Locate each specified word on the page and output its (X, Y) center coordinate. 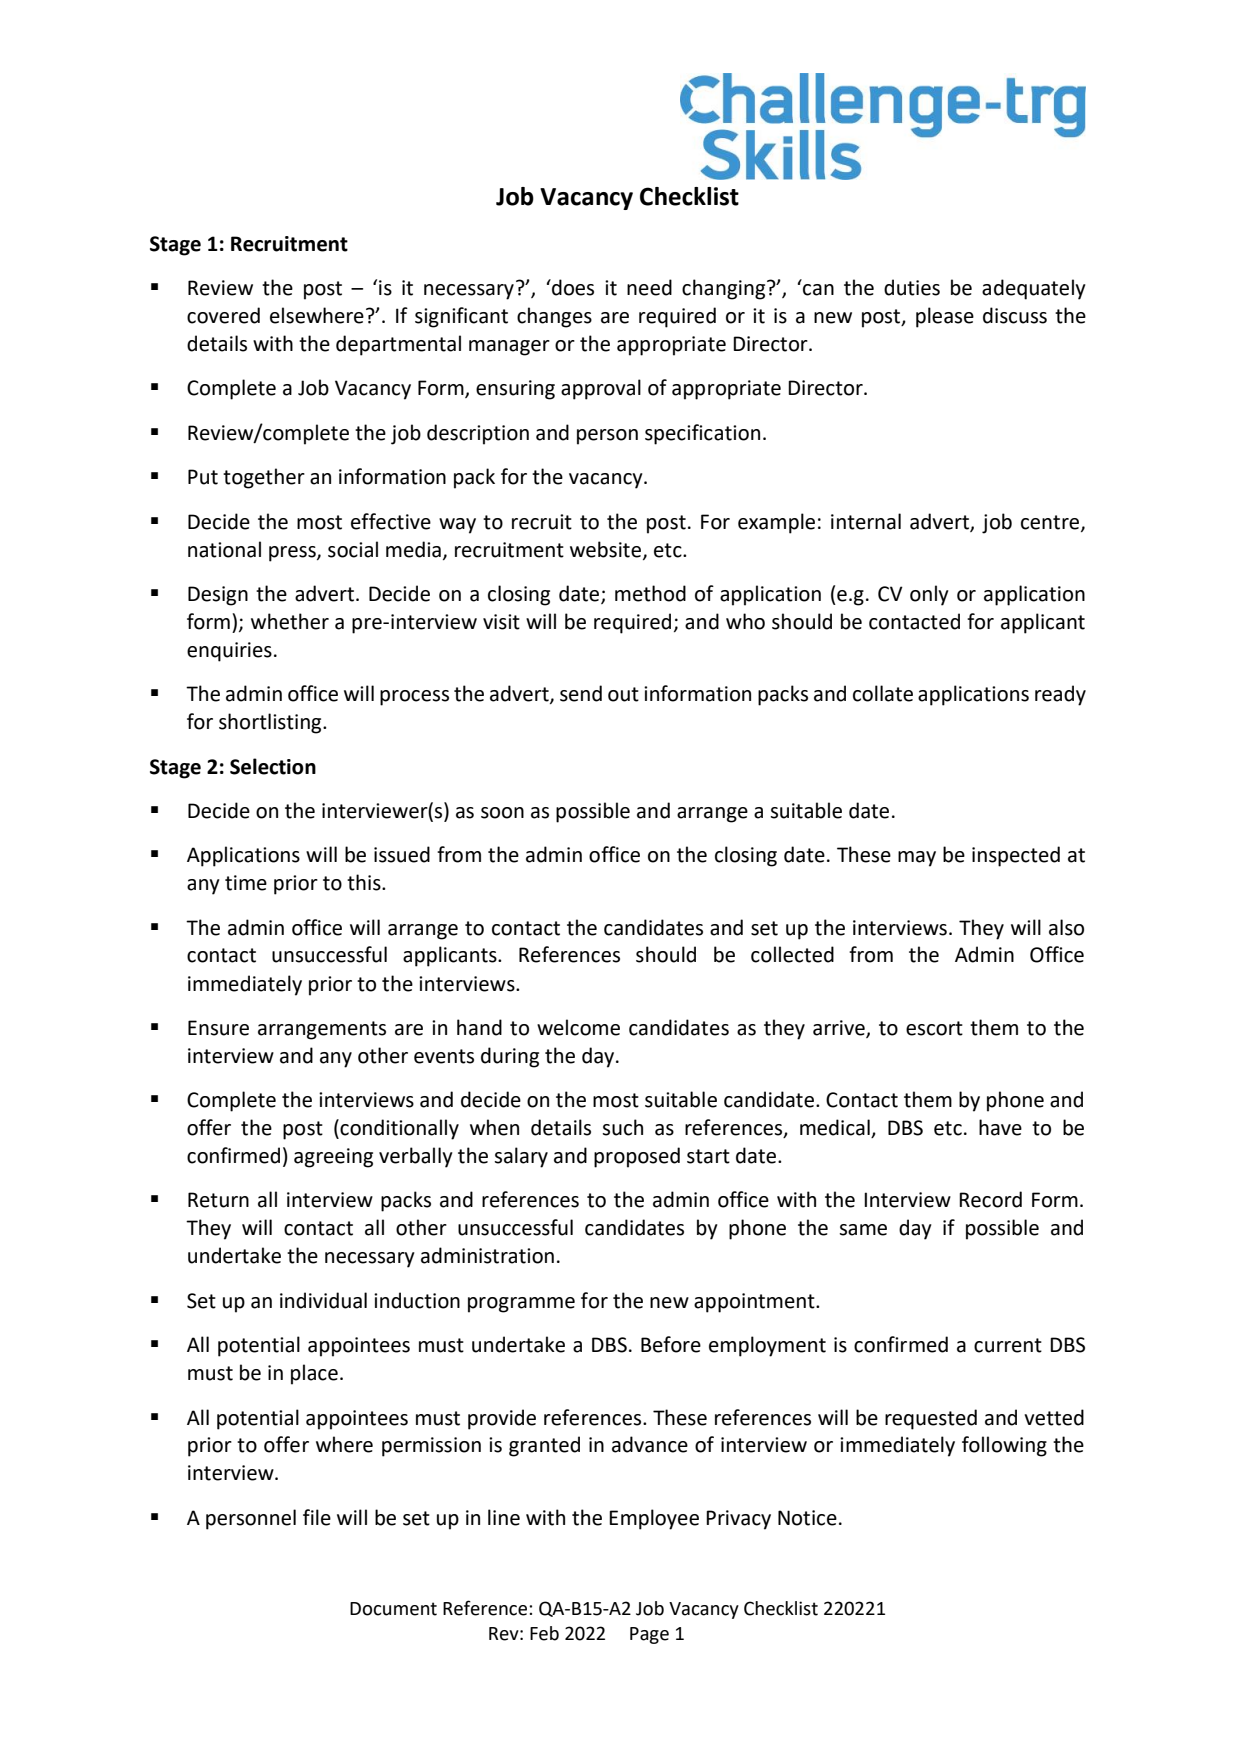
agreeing (333, 1158)
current (1008, 1345)
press (293, 554)
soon (502, 813)
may (917, 859)
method (650, 593)
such (622, 1127)
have (1000, 1127)
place (314, 1374)
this (365, 882)
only (929, 595)
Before (671, 1344)
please (945, 317)
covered (223, 315)
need (649, 287)
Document (393, 1609)
